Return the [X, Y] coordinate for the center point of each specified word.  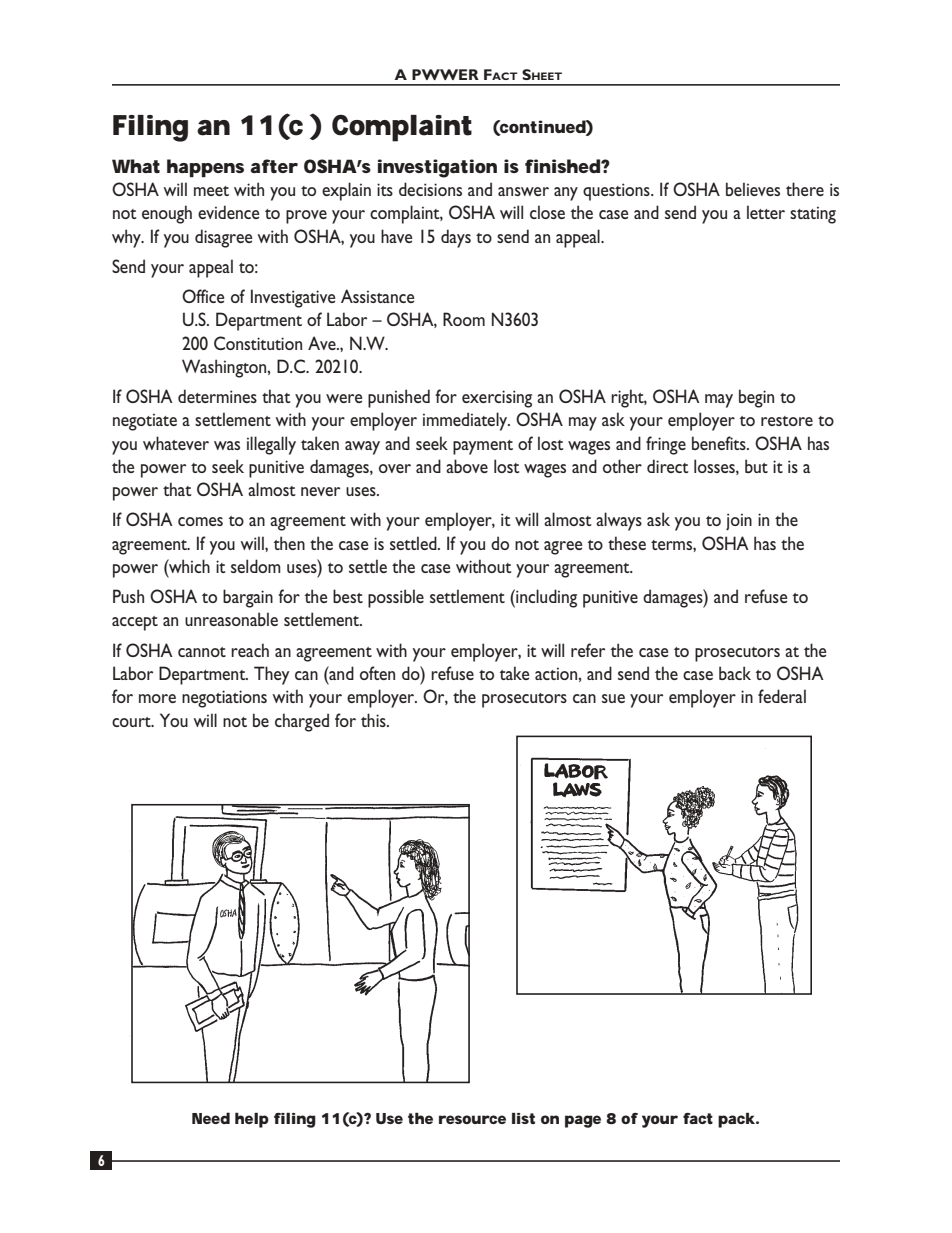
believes [753, 189]
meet [211, 191]
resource [472, 1119]
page [583, 1121]
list [523, 1118]
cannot [202, 652]
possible [396, 598]
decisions [430, 189]
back [735, 673]
